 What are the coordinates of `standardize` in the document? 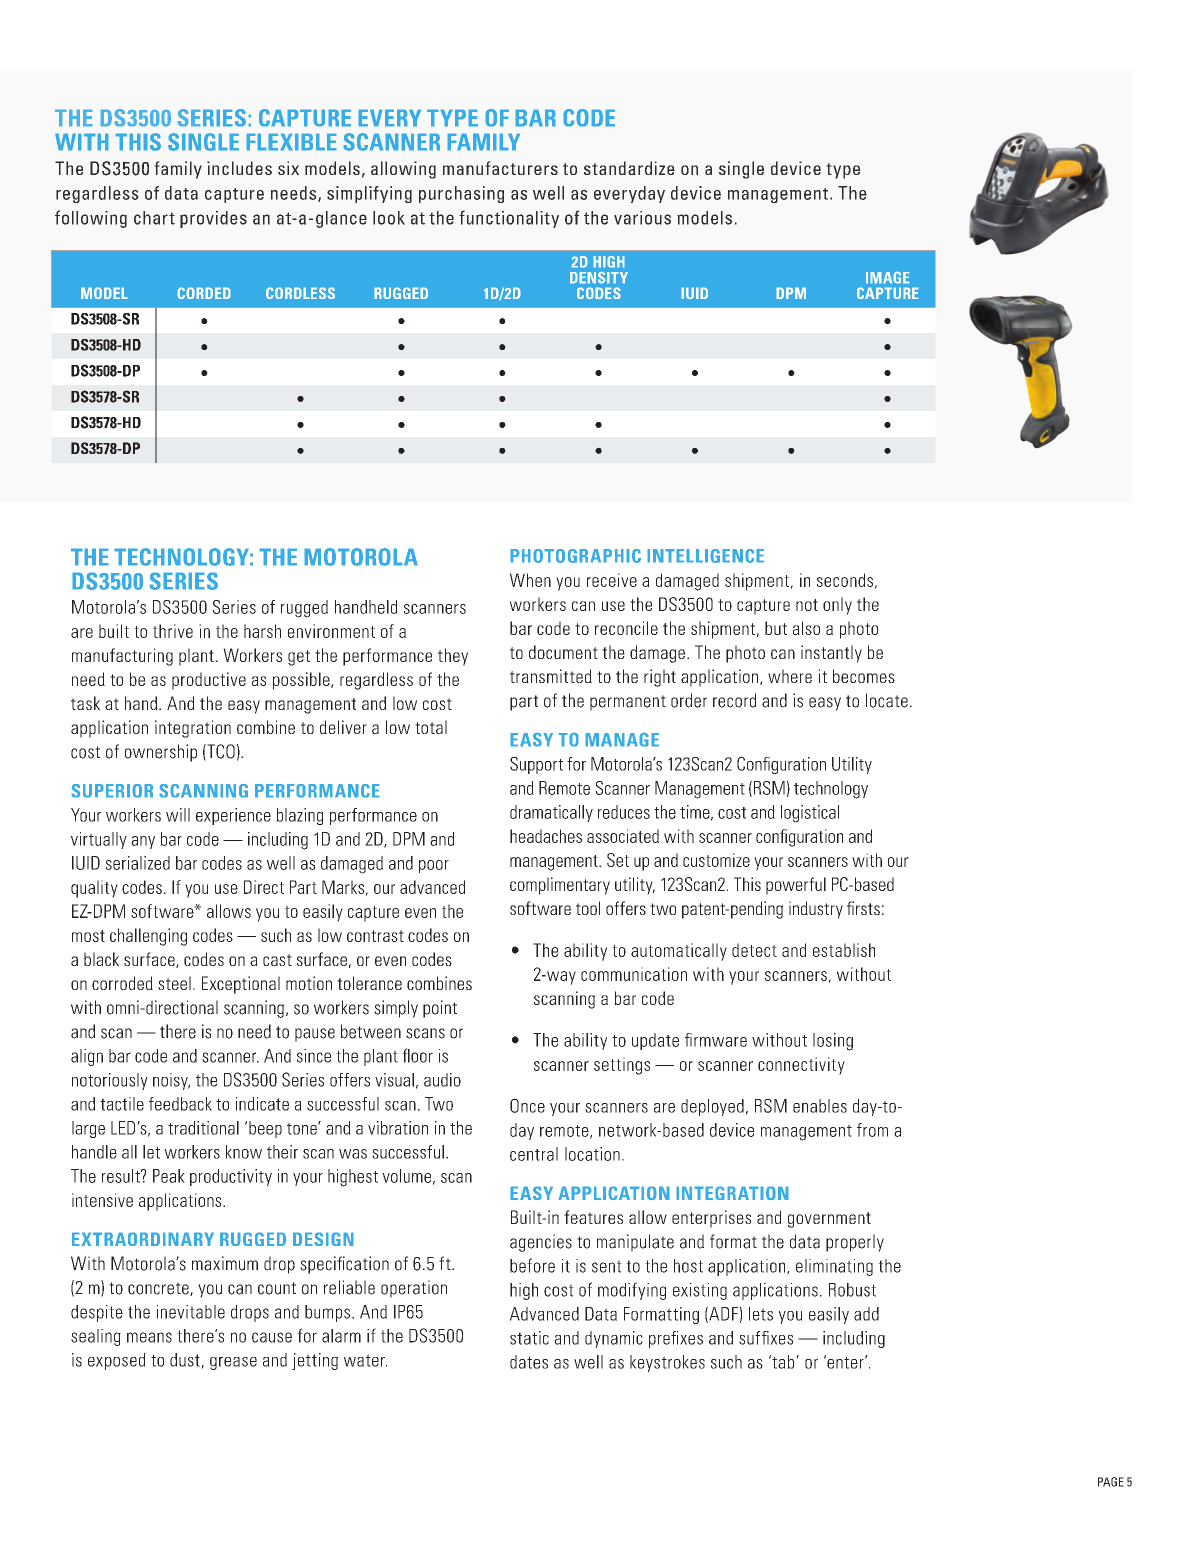 It's located at (629, 168).
